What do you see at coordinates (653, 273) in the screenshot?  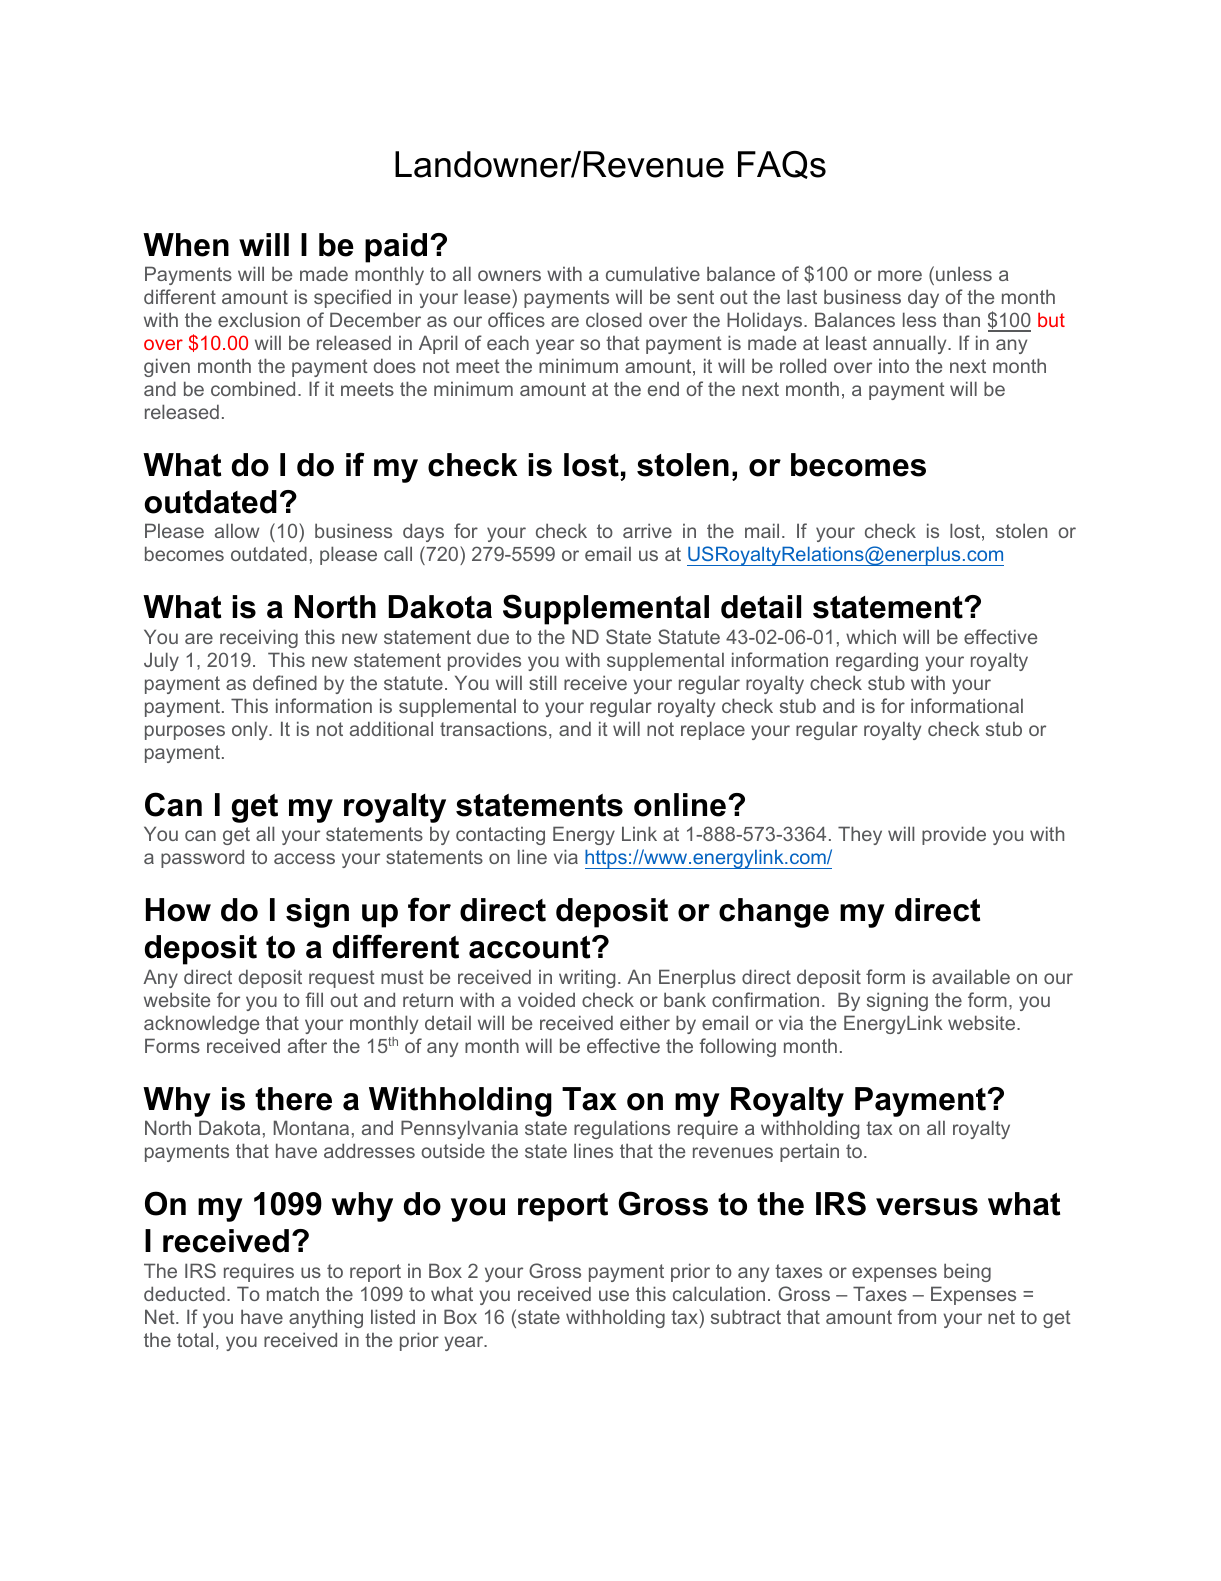 I see `cumulative` at bounding box center [653, 273].
